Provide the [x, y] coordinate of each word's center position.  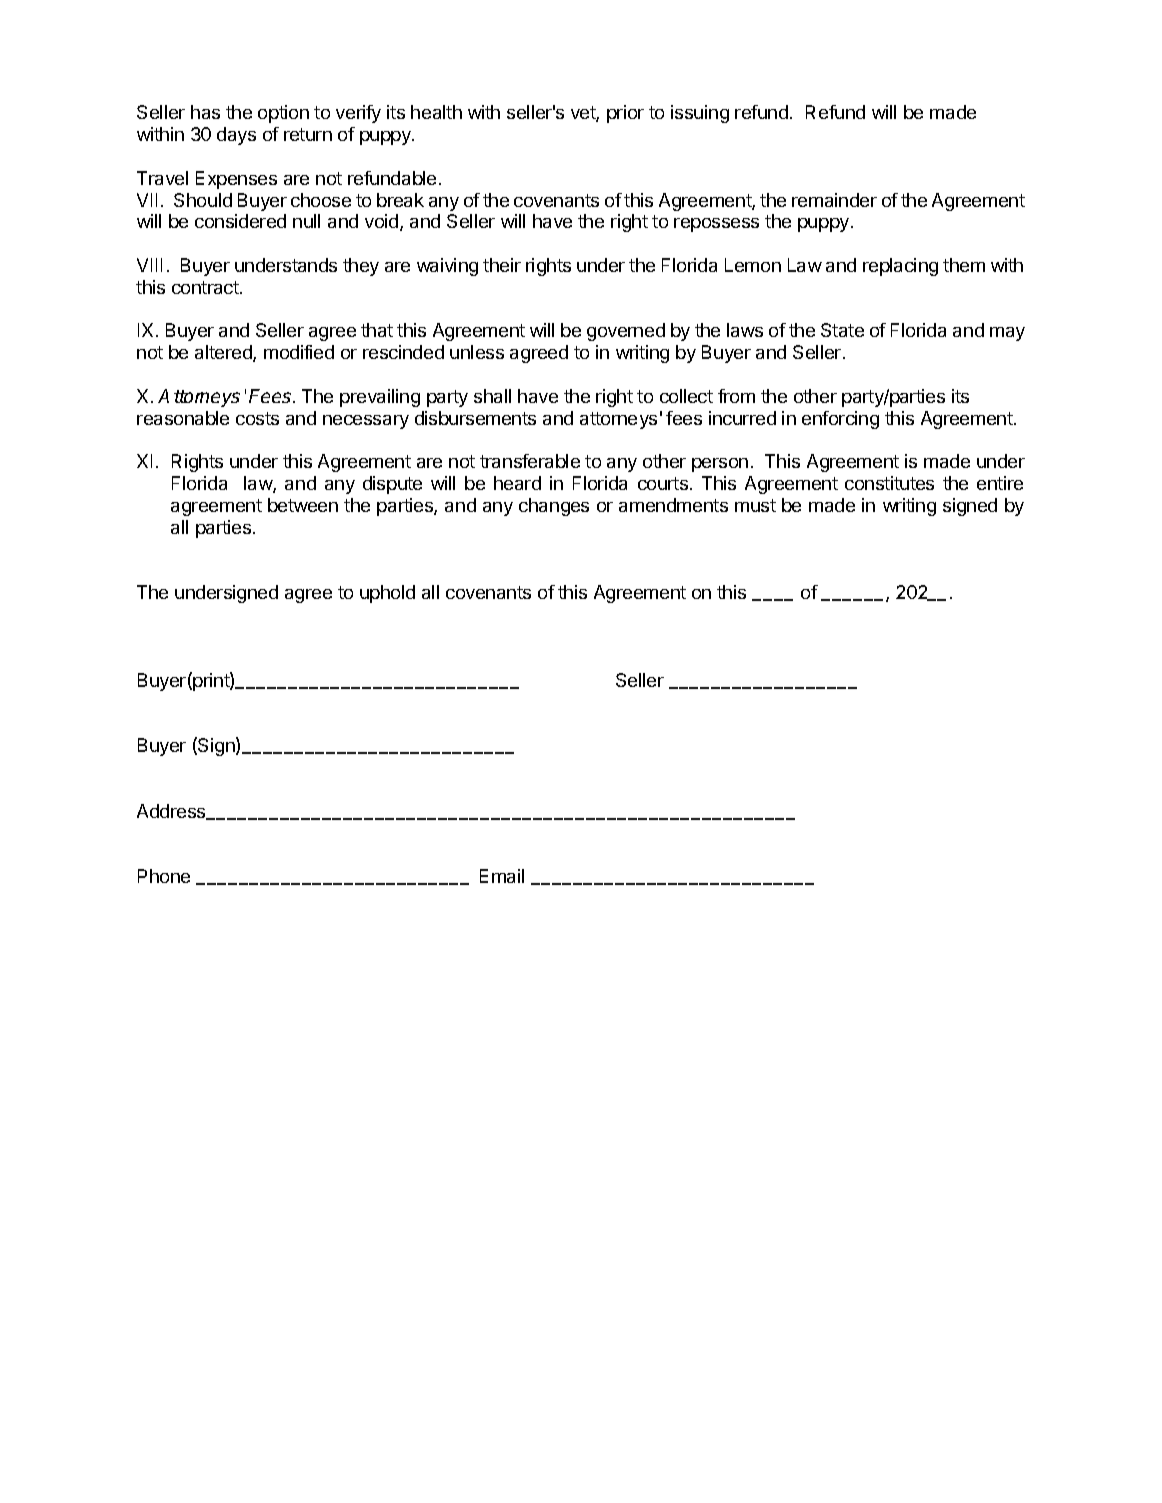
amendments [673, 505]
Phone [164, 876]
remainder [834, 200]
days [236, 136]
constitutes [889, 483]
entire [1000, 483]
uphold [387, 594]
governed [626, 332]
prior [625, 114]
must [755, 505]
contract [206, 287]
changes [554, 507]
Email [502, 876]
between [303, 505]
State [842, 330]
